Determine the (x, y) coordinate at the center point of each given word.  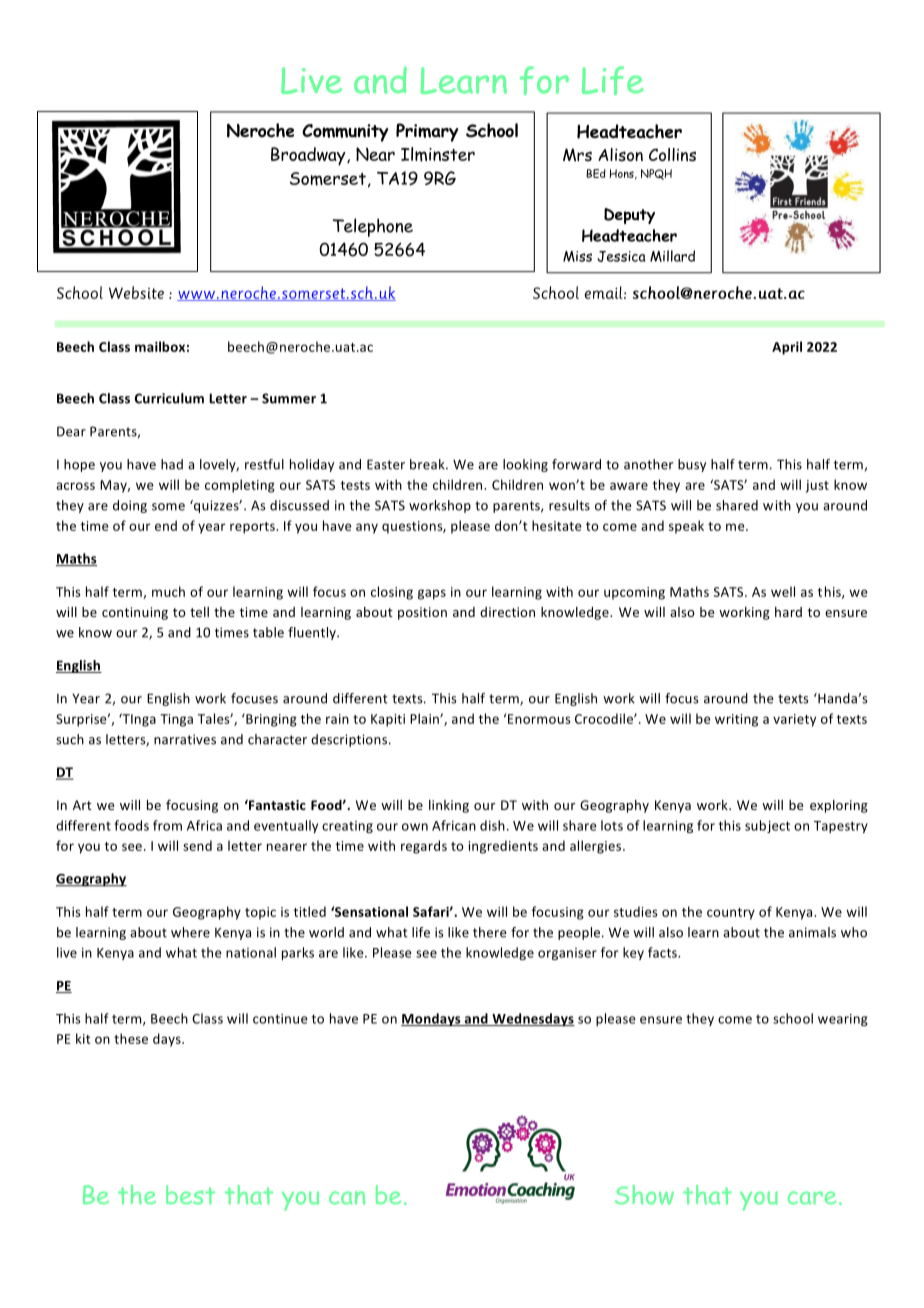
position (422, 613)
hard (788, 612)
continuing (135, 613)
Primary (427, 132)
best (190, 1195)
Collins (672, 155)
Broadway (309, 156)
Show (644, 1195)
